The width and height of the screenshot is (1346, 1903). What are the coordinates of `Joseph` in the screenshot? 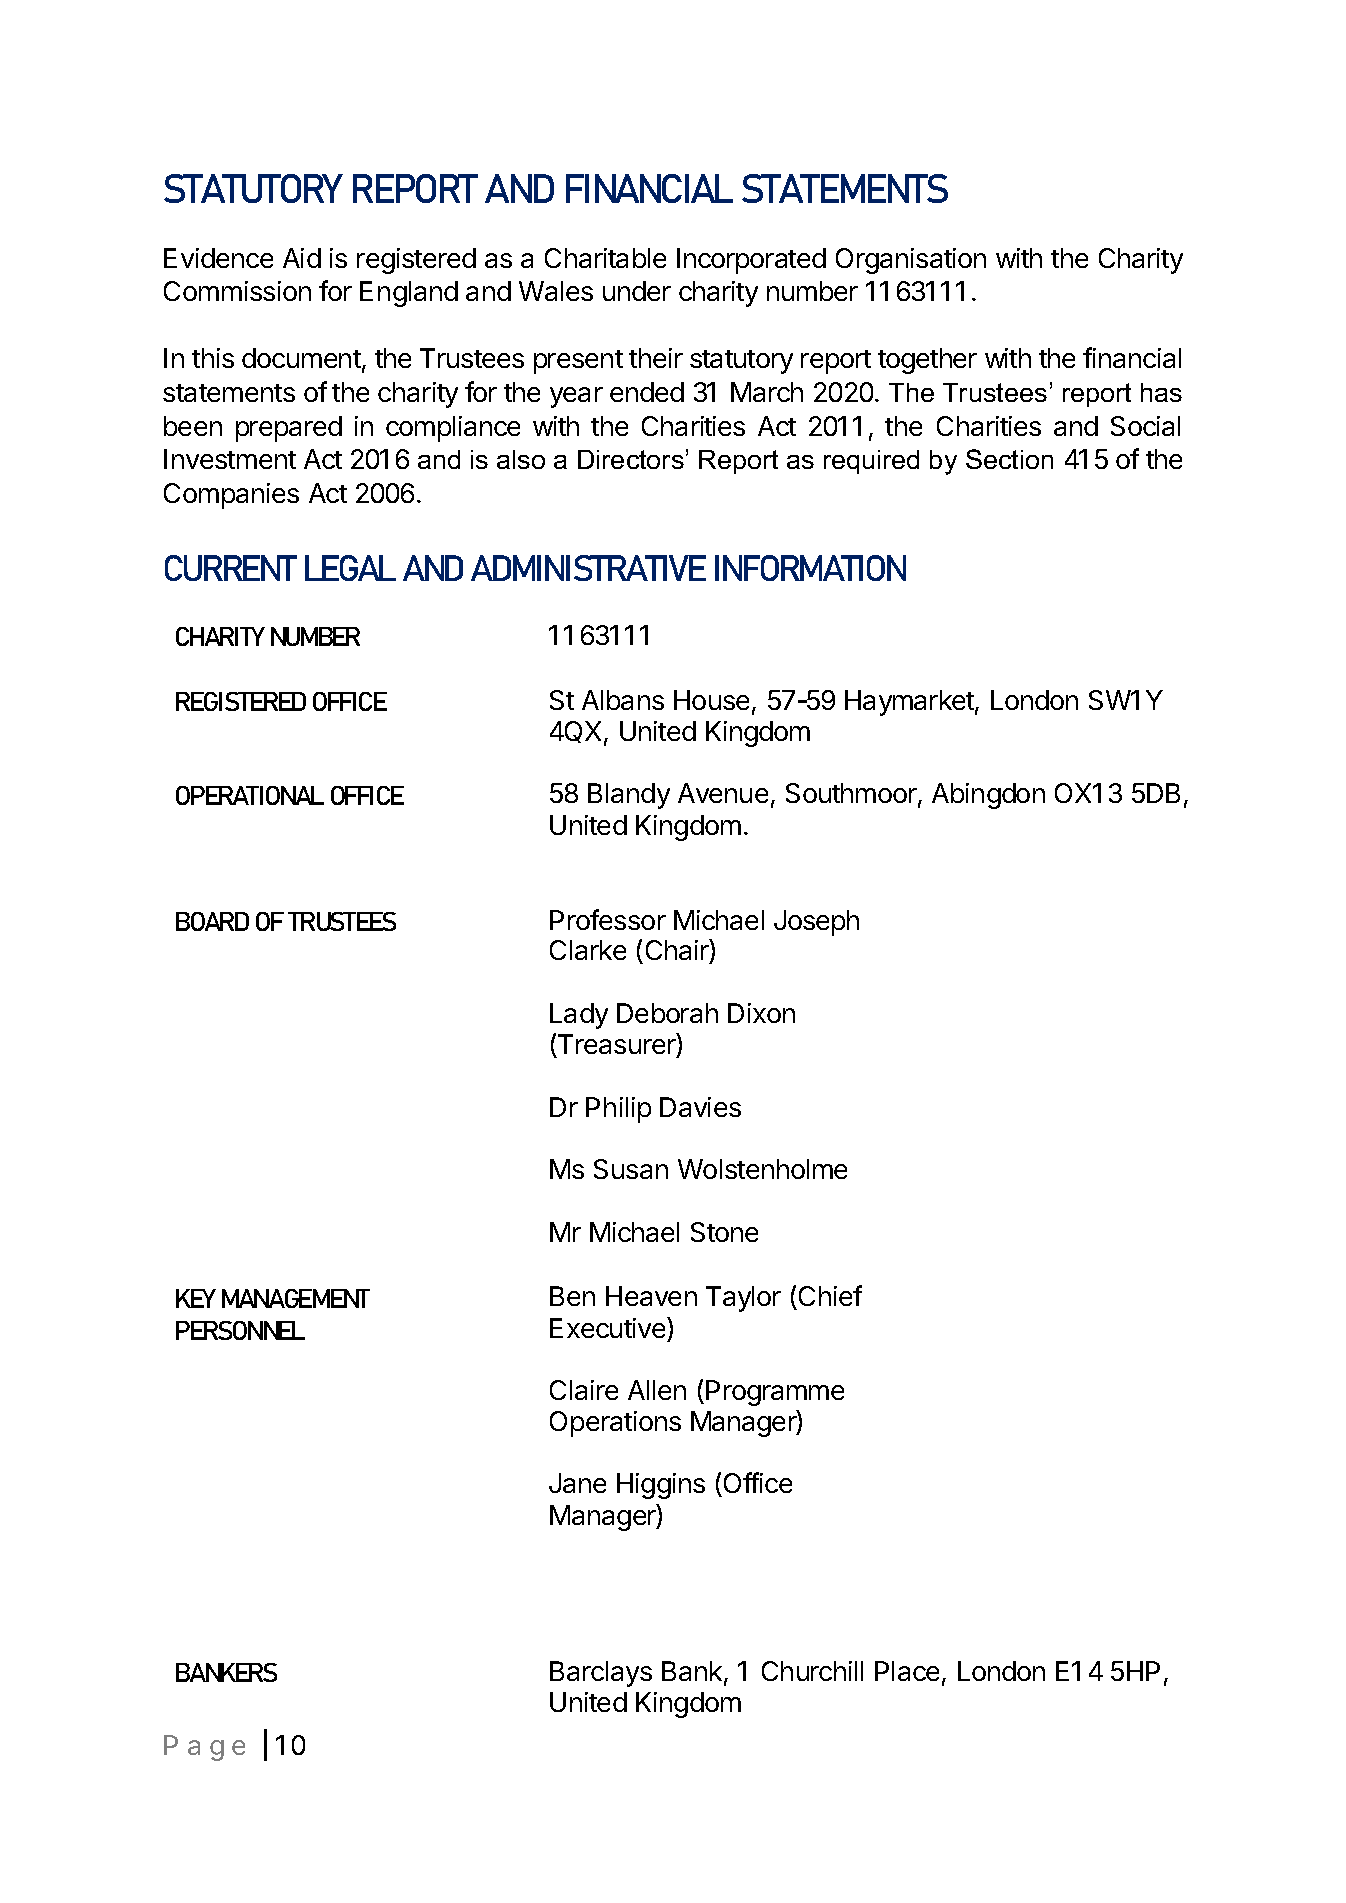 It's located at (816, 923).
